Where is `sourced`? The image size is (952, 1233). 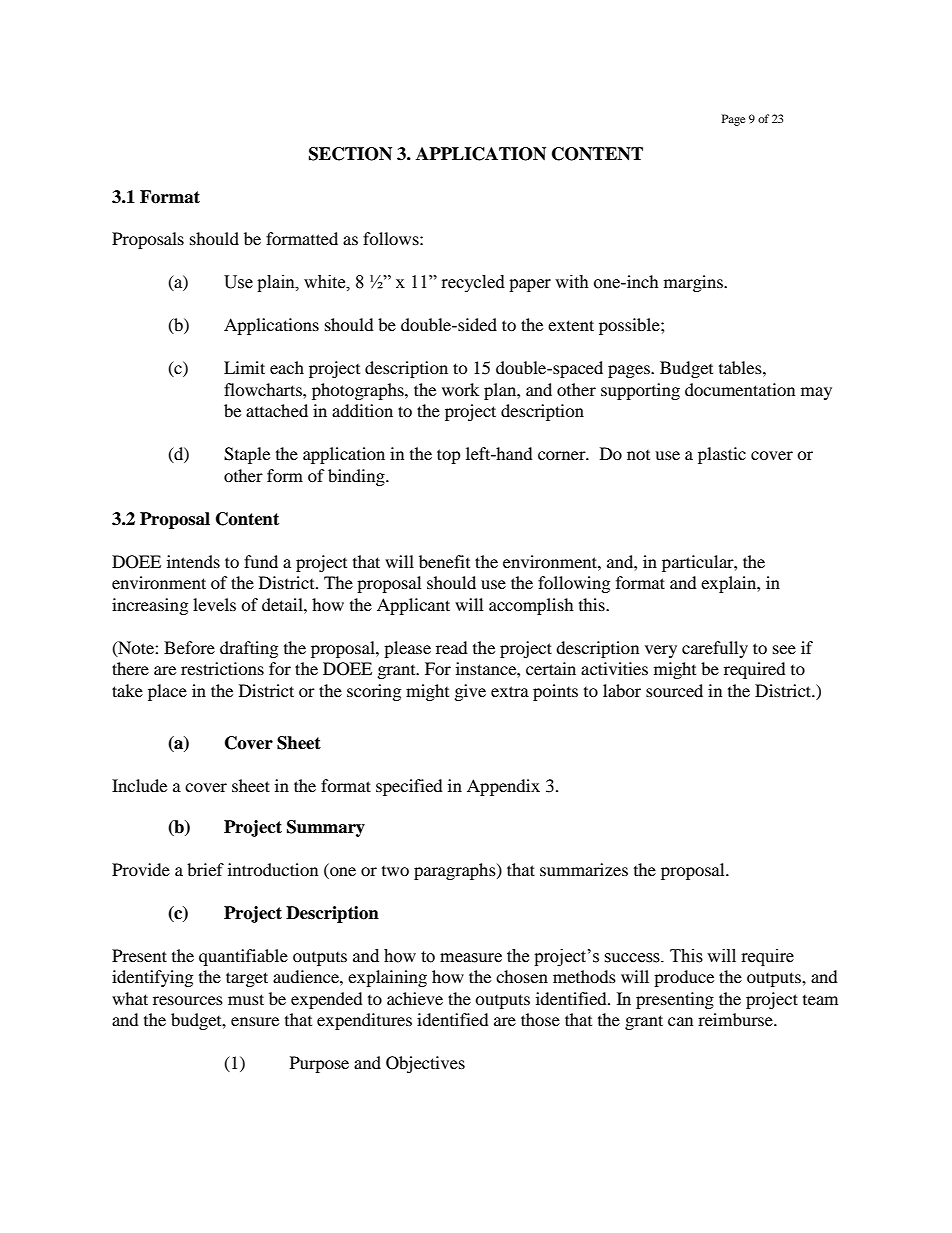
sourced is located at coordinates (674, 690).
